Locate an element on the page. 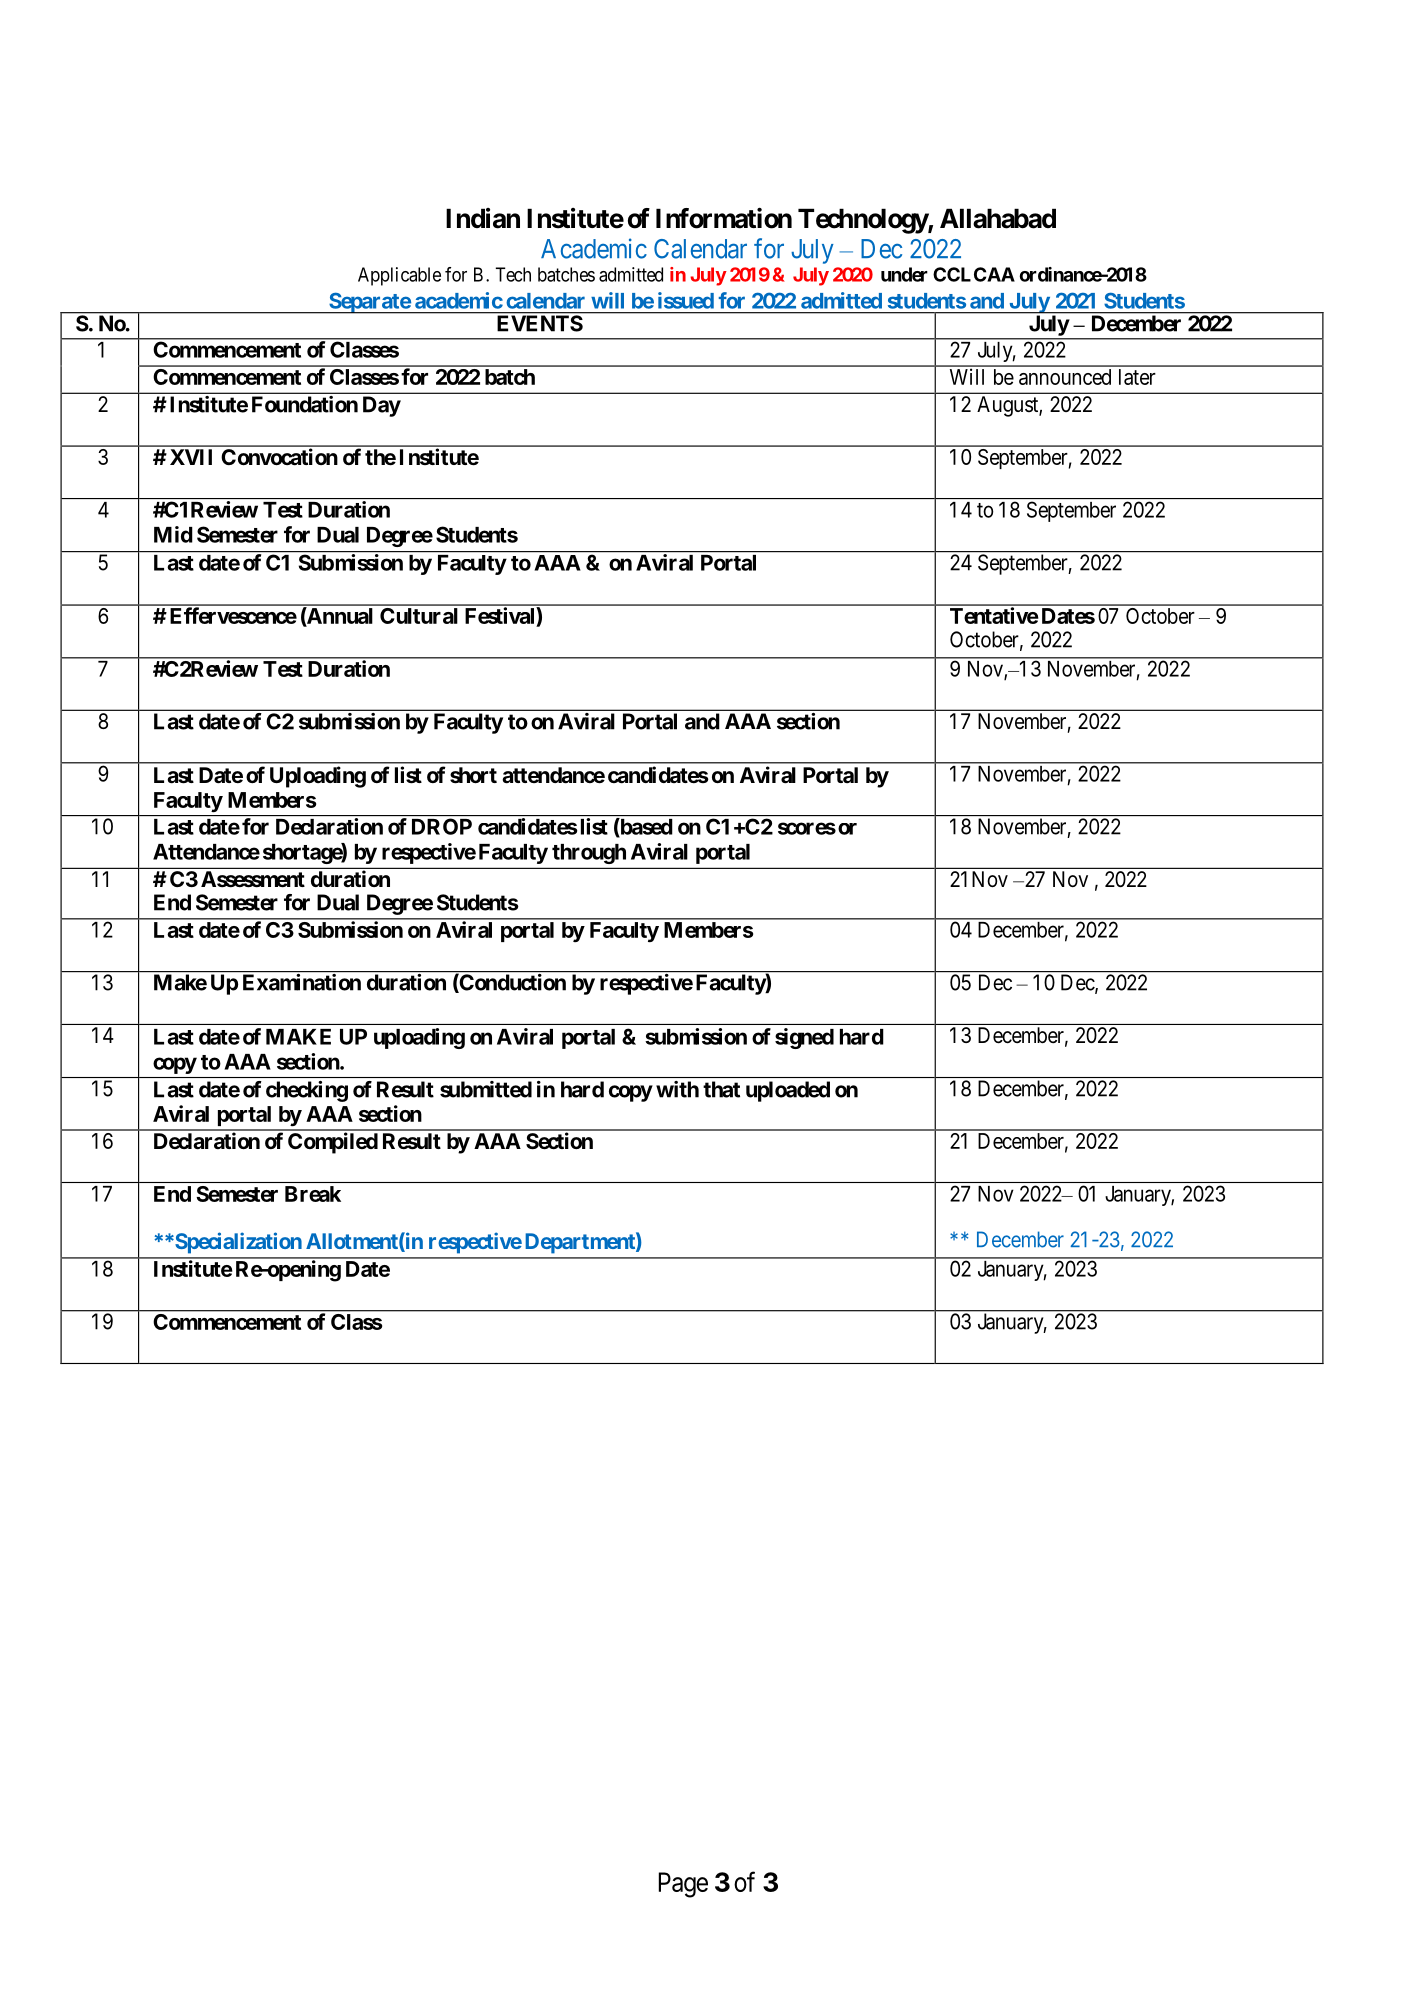  Page is located at coordinates (683, 1885).
